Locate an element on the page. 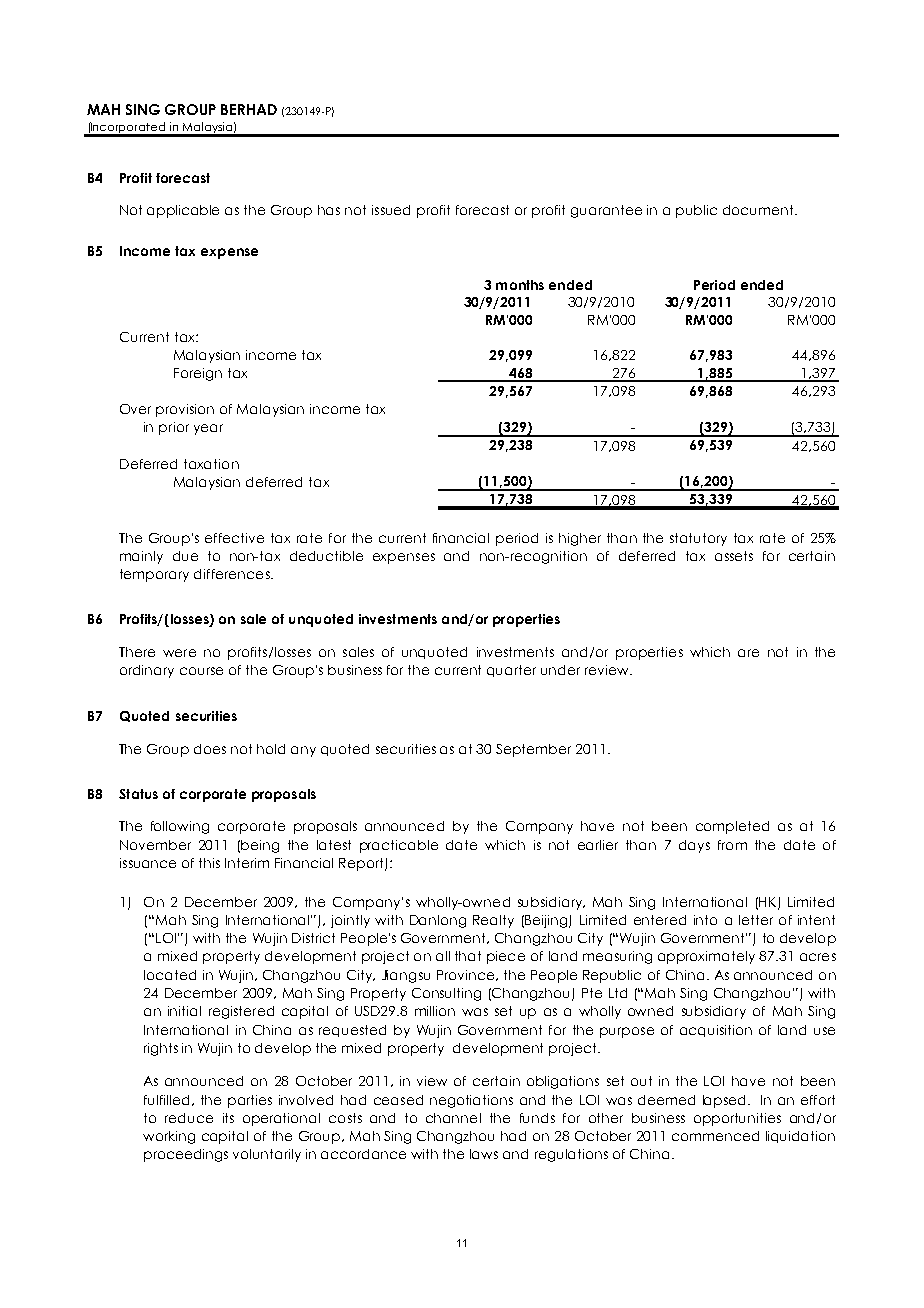  document is located at coordinates (759, 210).
